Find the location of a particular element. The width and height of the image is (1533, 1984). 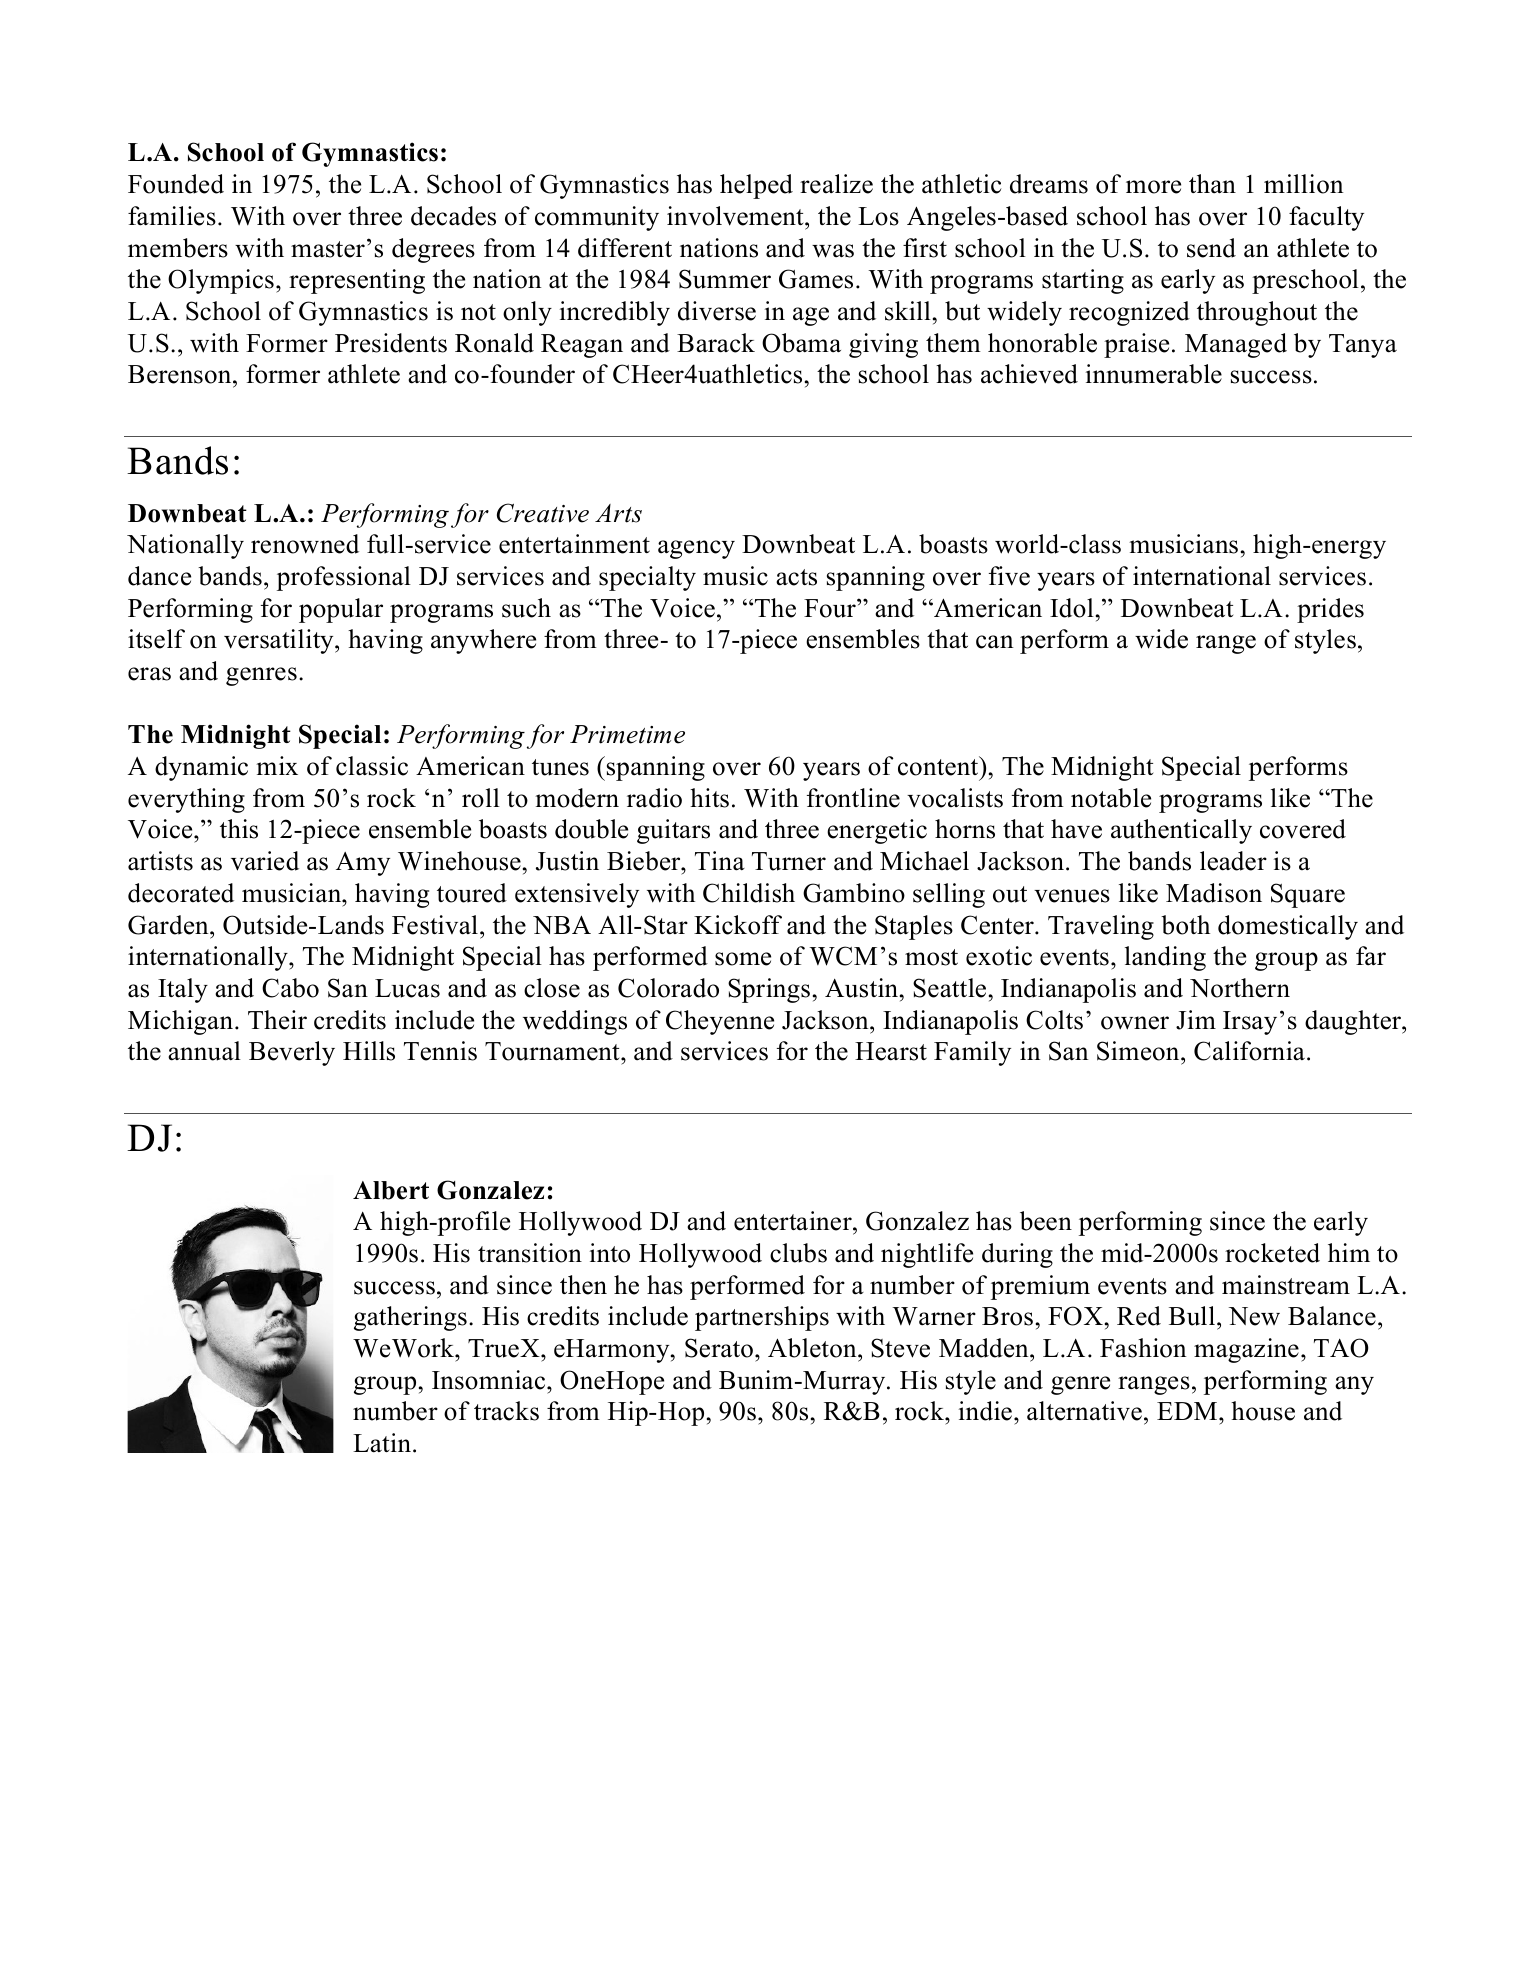

families is located at coordinates (172, 216).
